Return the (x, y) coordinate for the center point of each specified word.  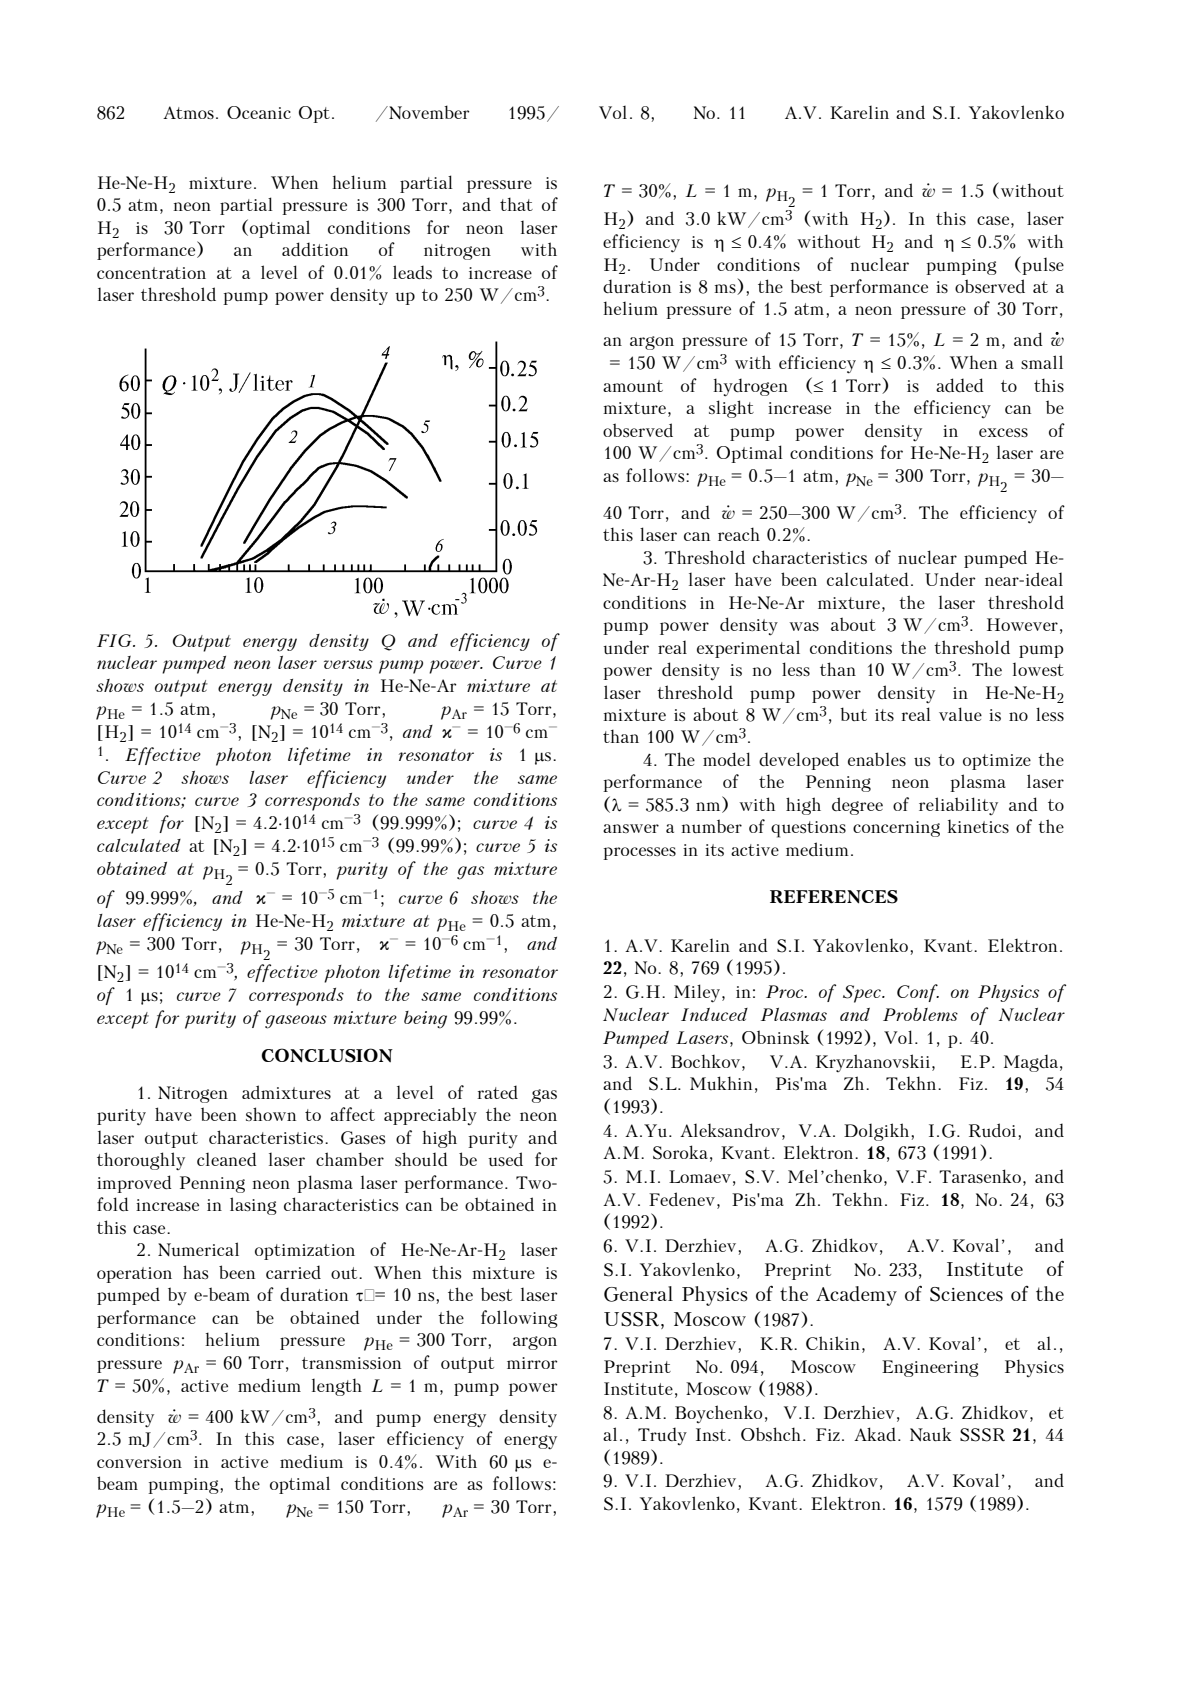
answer (631, 828)
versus (348, 664)
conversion (139, 1462)
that (516, 204)
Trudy (662, 1436)
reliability (958, 806)
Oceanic (259, 112)
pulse (1042, 265)
